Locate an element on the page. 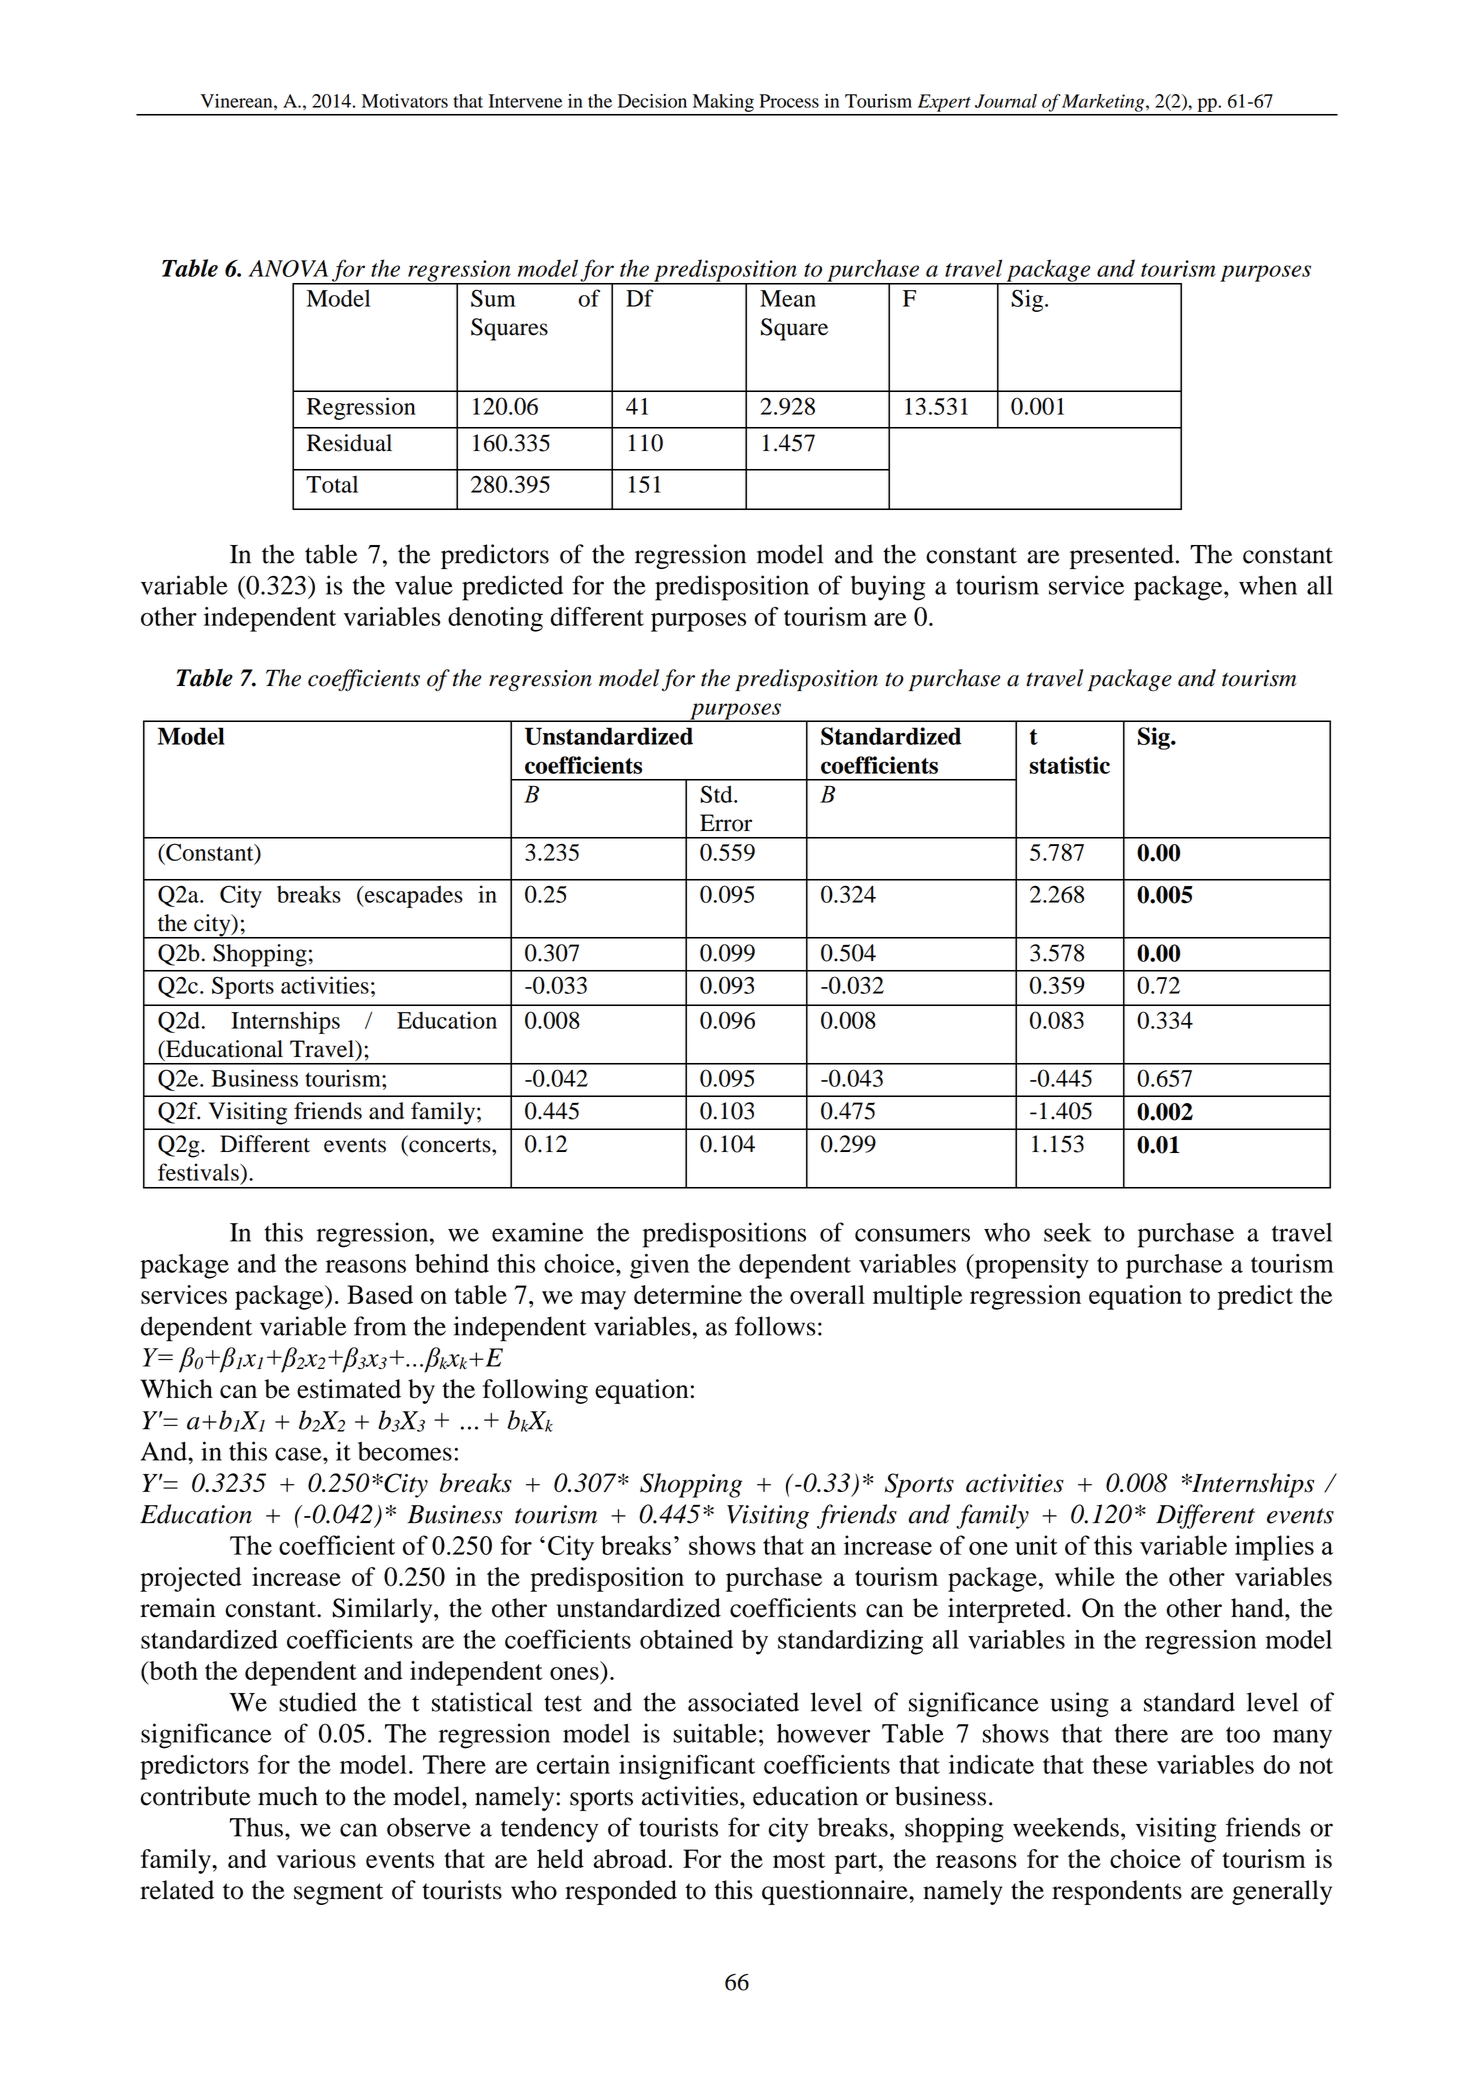  Std is located at coordinates (717, 794).
